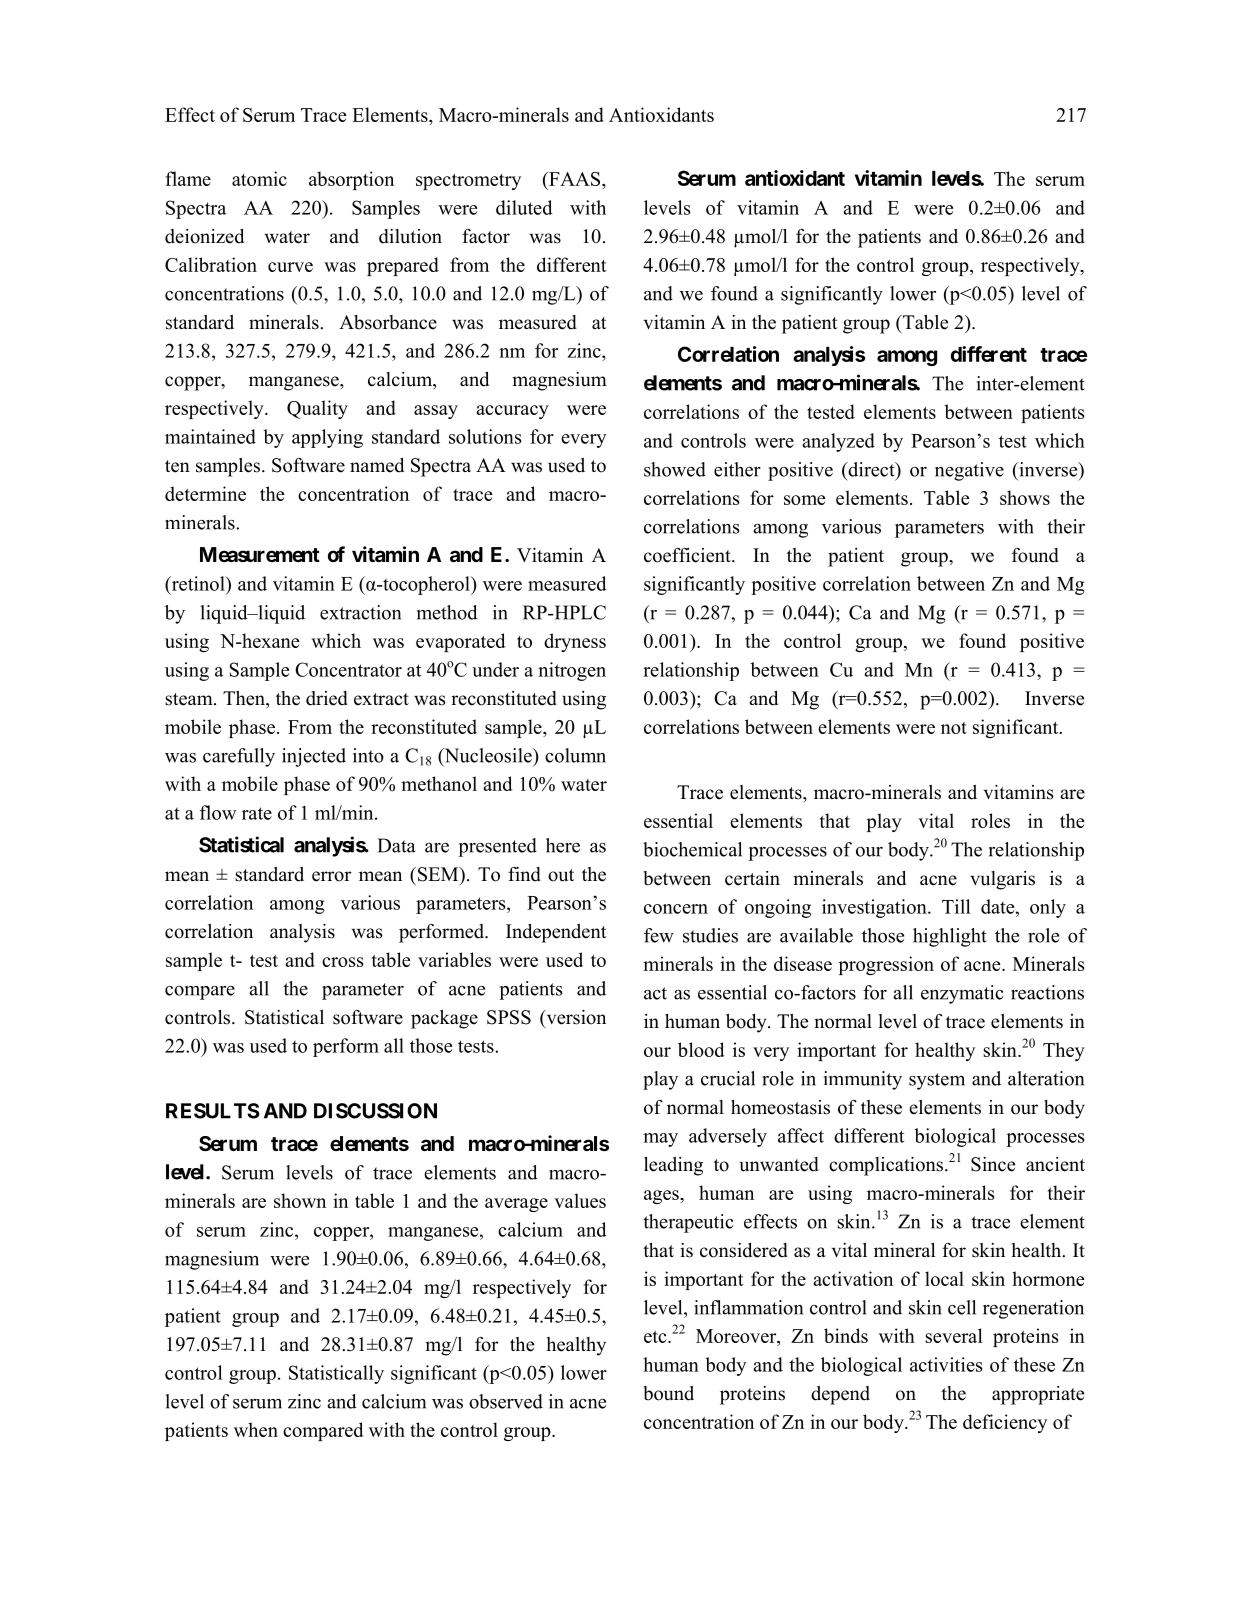  What do you see at coordinates (342, 962) in the screenshot?
I see `cross` at bounding box center [342, 962].
